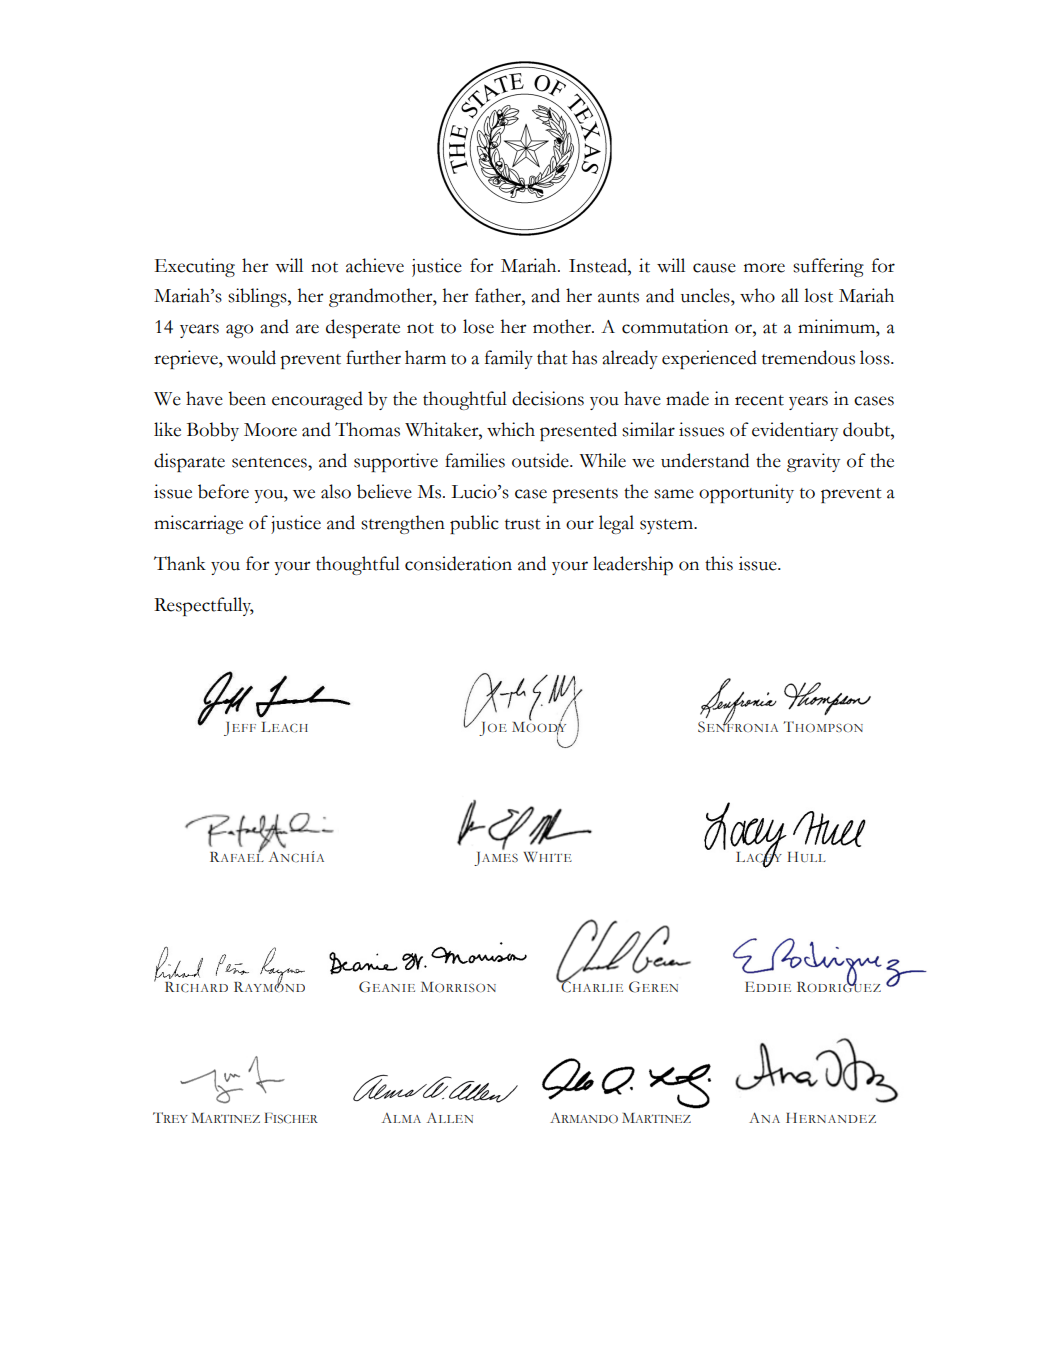 Image resolution: width=1049 pixels, height=1358 pixels. Describe the element at coordinates (746, 493) in the screenshot. I see `opportunity` at that location.
